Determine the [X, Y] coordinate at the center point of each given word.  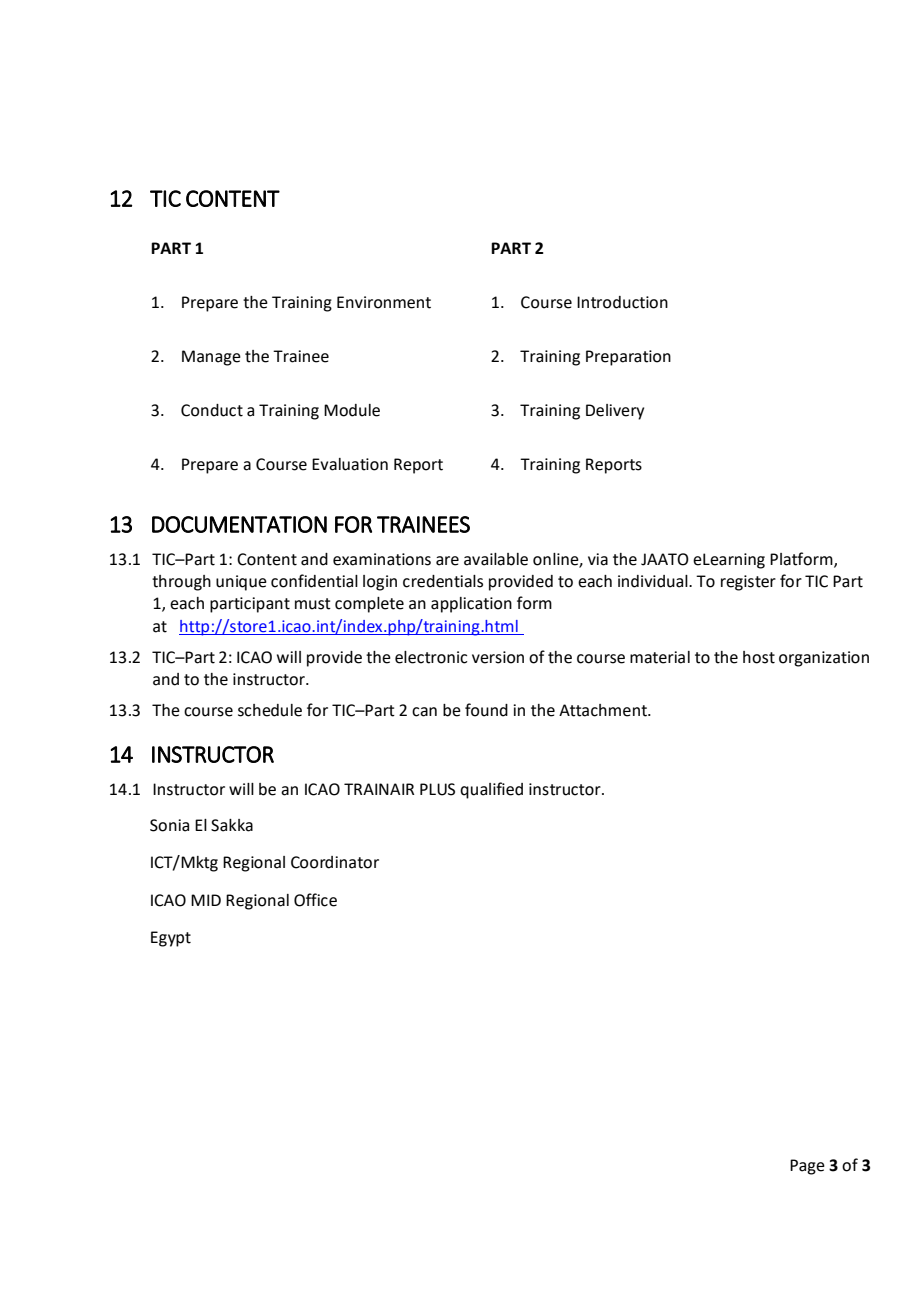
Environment [384, 302]
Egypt [171, 939]
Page [807, 1167]
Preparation [628, 358]
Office [315, 900]
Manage [211, 358]
